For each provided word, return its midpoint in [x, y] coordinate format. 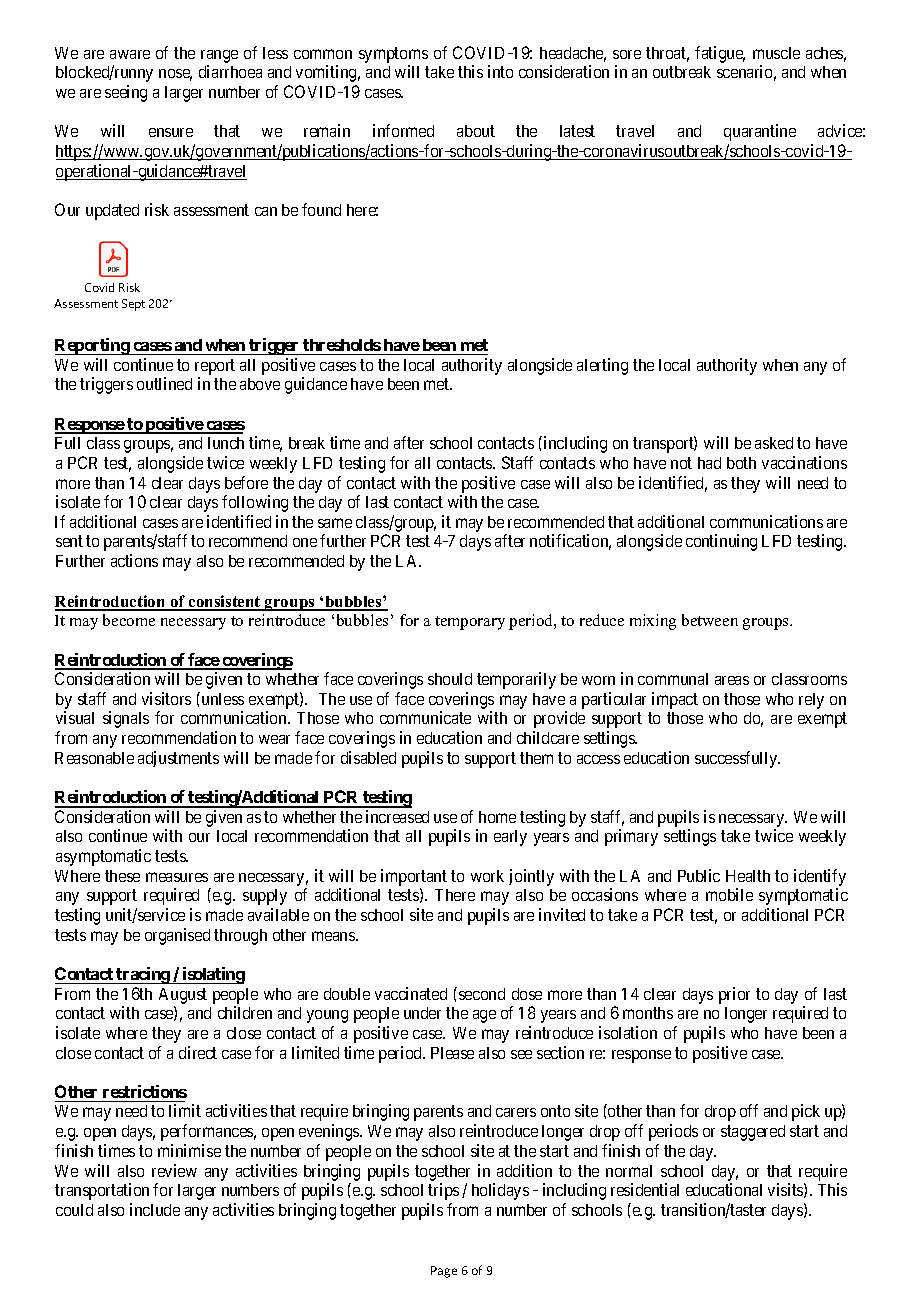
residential [645, 1189]
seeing [126, 93]
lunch [226, 443]
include [155, 1209]
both [741, 463]
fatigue [720, 54]
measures [177, 877]
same [335, 523]
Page [444, 1272]
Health [748, 876]
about [476, 131]
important [414, 877]
